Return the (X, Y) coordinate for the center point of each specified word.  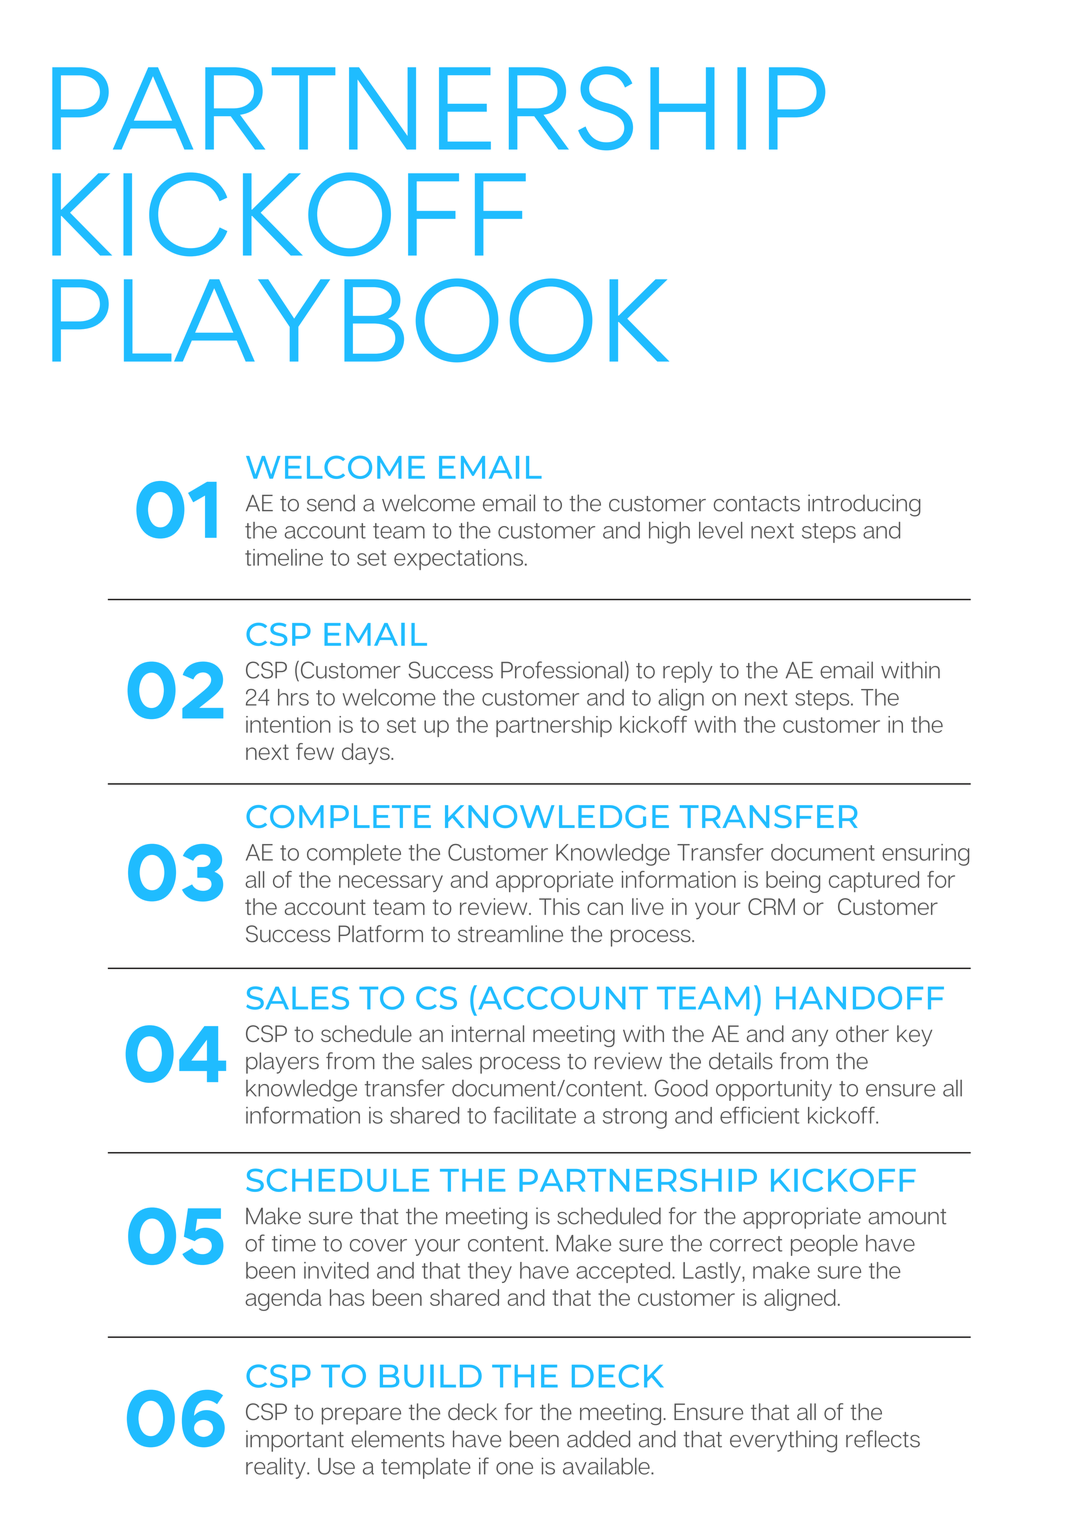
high (669, 533)
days (367, 754)
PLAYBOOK (360, 320)
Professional (561, 670)
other (862, 1033)
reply (687, 672)
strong (635, 1118)
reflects (883, 1439)
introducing (864, 505)
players (282, 1063)
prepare (361, 1416)
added (598, 1439)
